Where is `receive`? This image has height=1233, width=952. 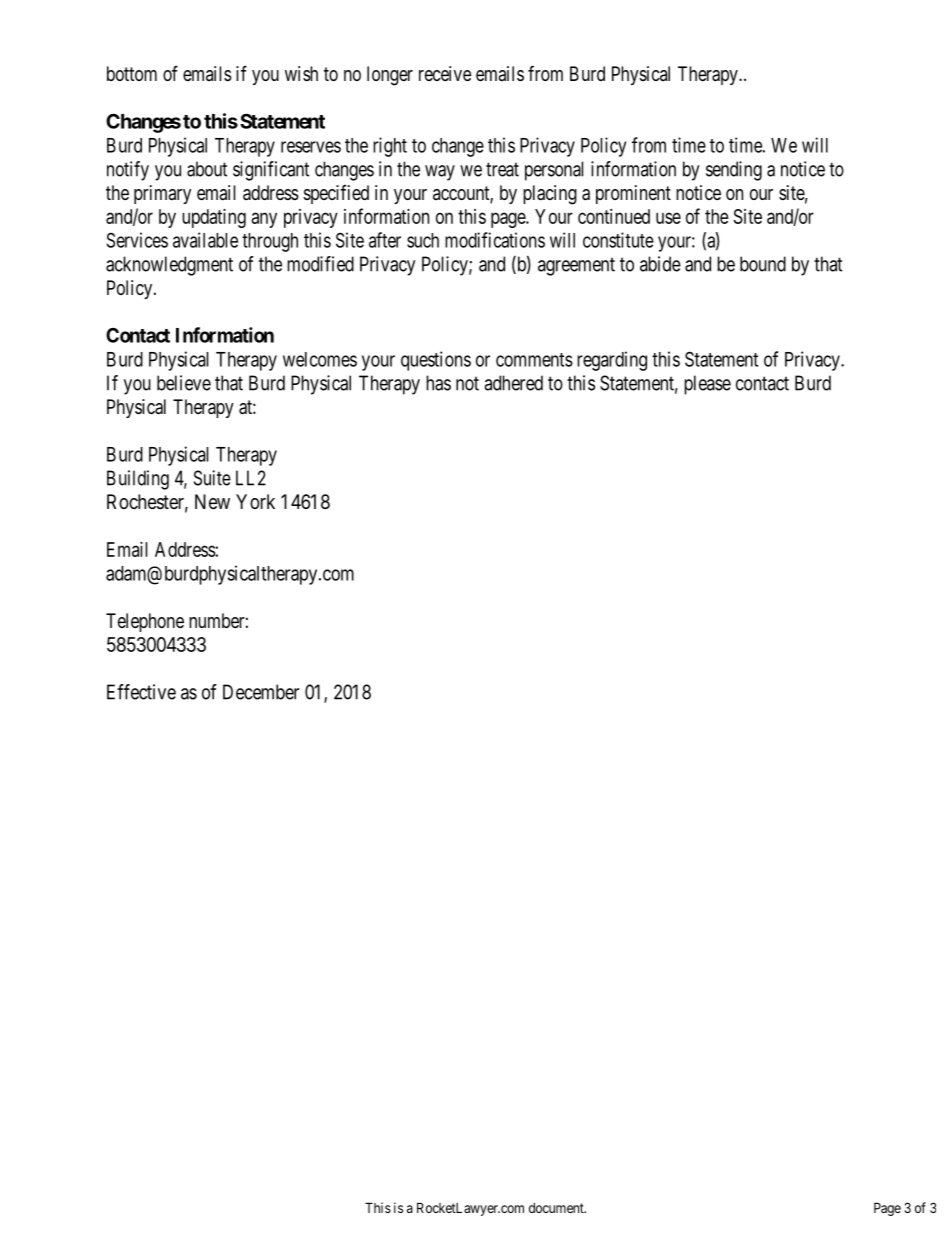 receive is located at coordinates (445, 73).
